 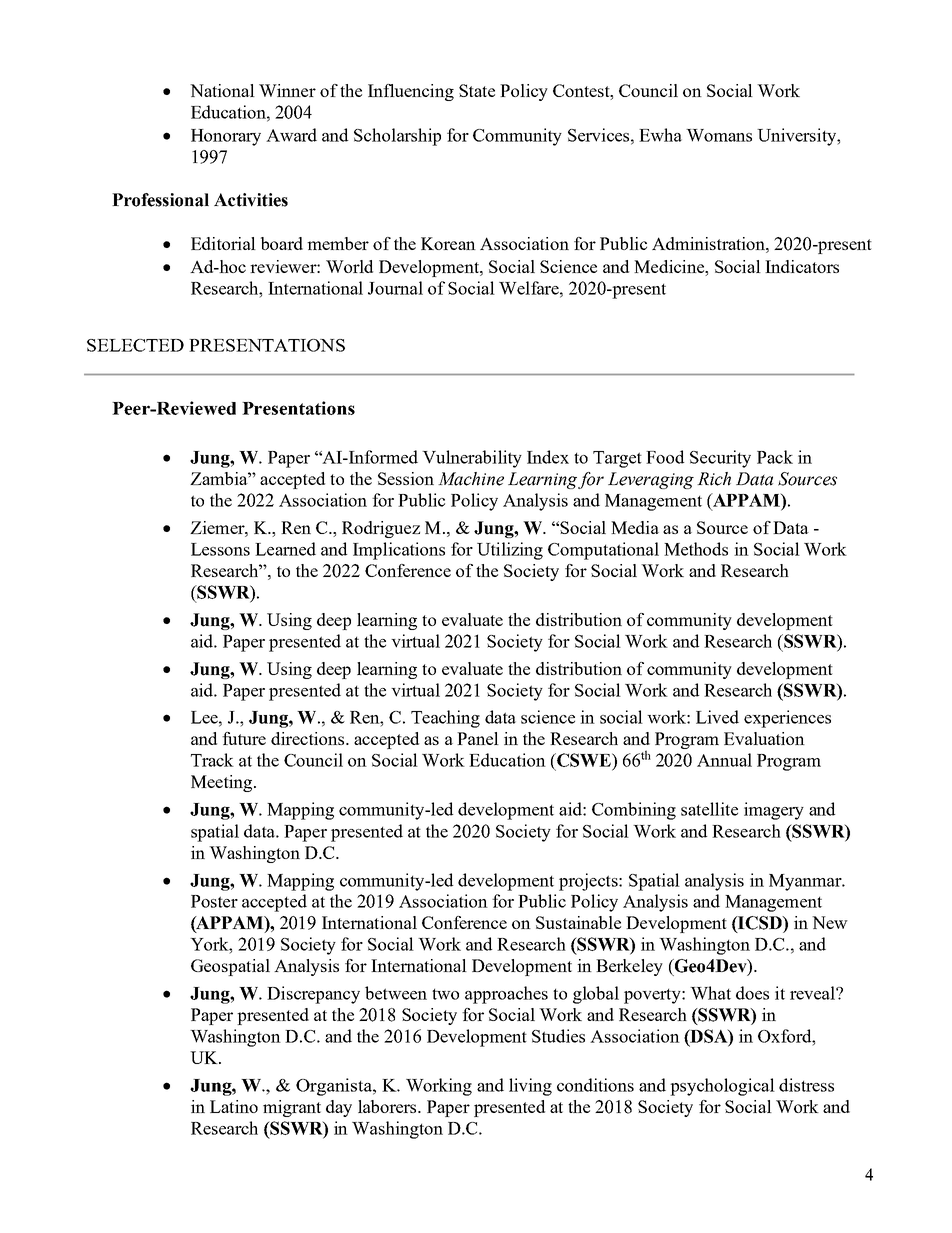 What do you see at coordinates (719, 135) in the document?
I see `Womans` at bounding box center [719, 135].
